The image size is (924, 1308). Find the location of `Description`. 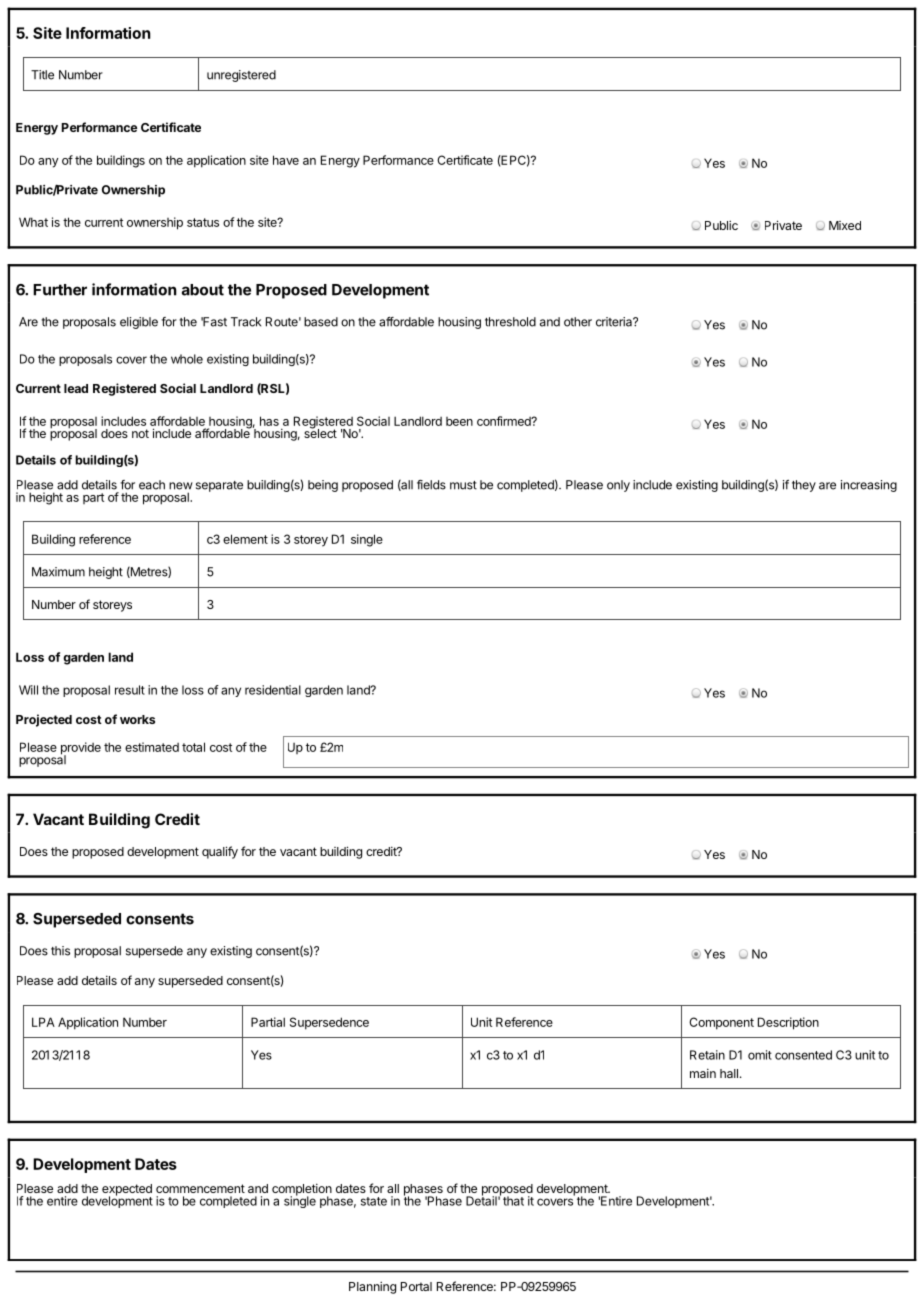

Description is located at coordinates (788, 1023).
